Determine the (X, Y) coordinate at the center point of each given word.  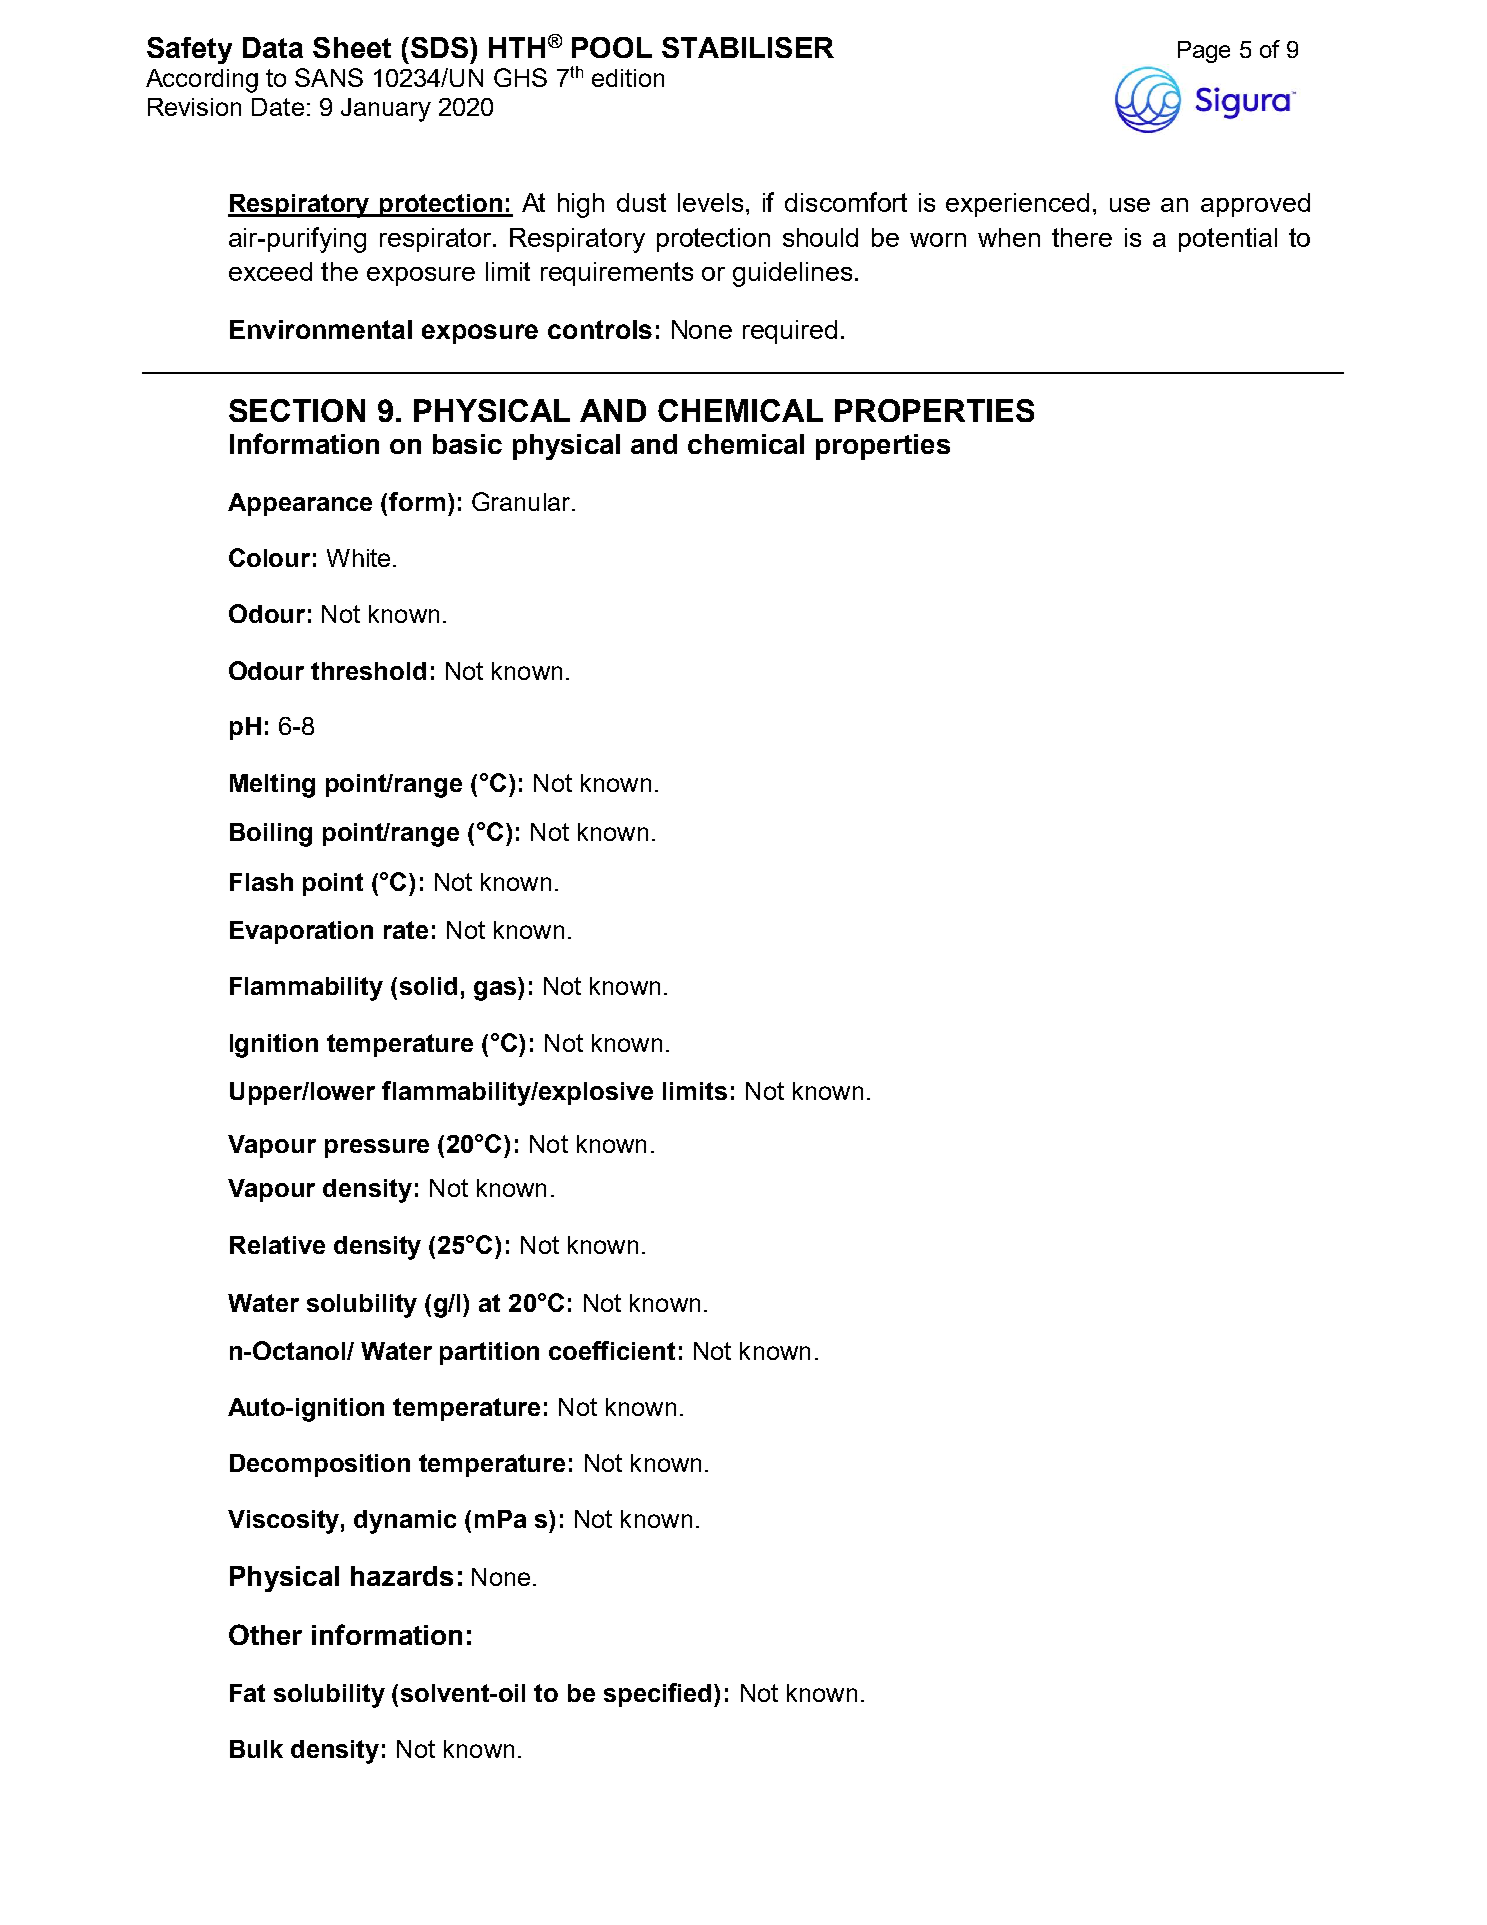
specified (659, 1695)
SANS (329, 77)
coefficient (612, 1350)
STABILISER (748, 47)
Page (1204, 52)
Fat (247, 1693)
